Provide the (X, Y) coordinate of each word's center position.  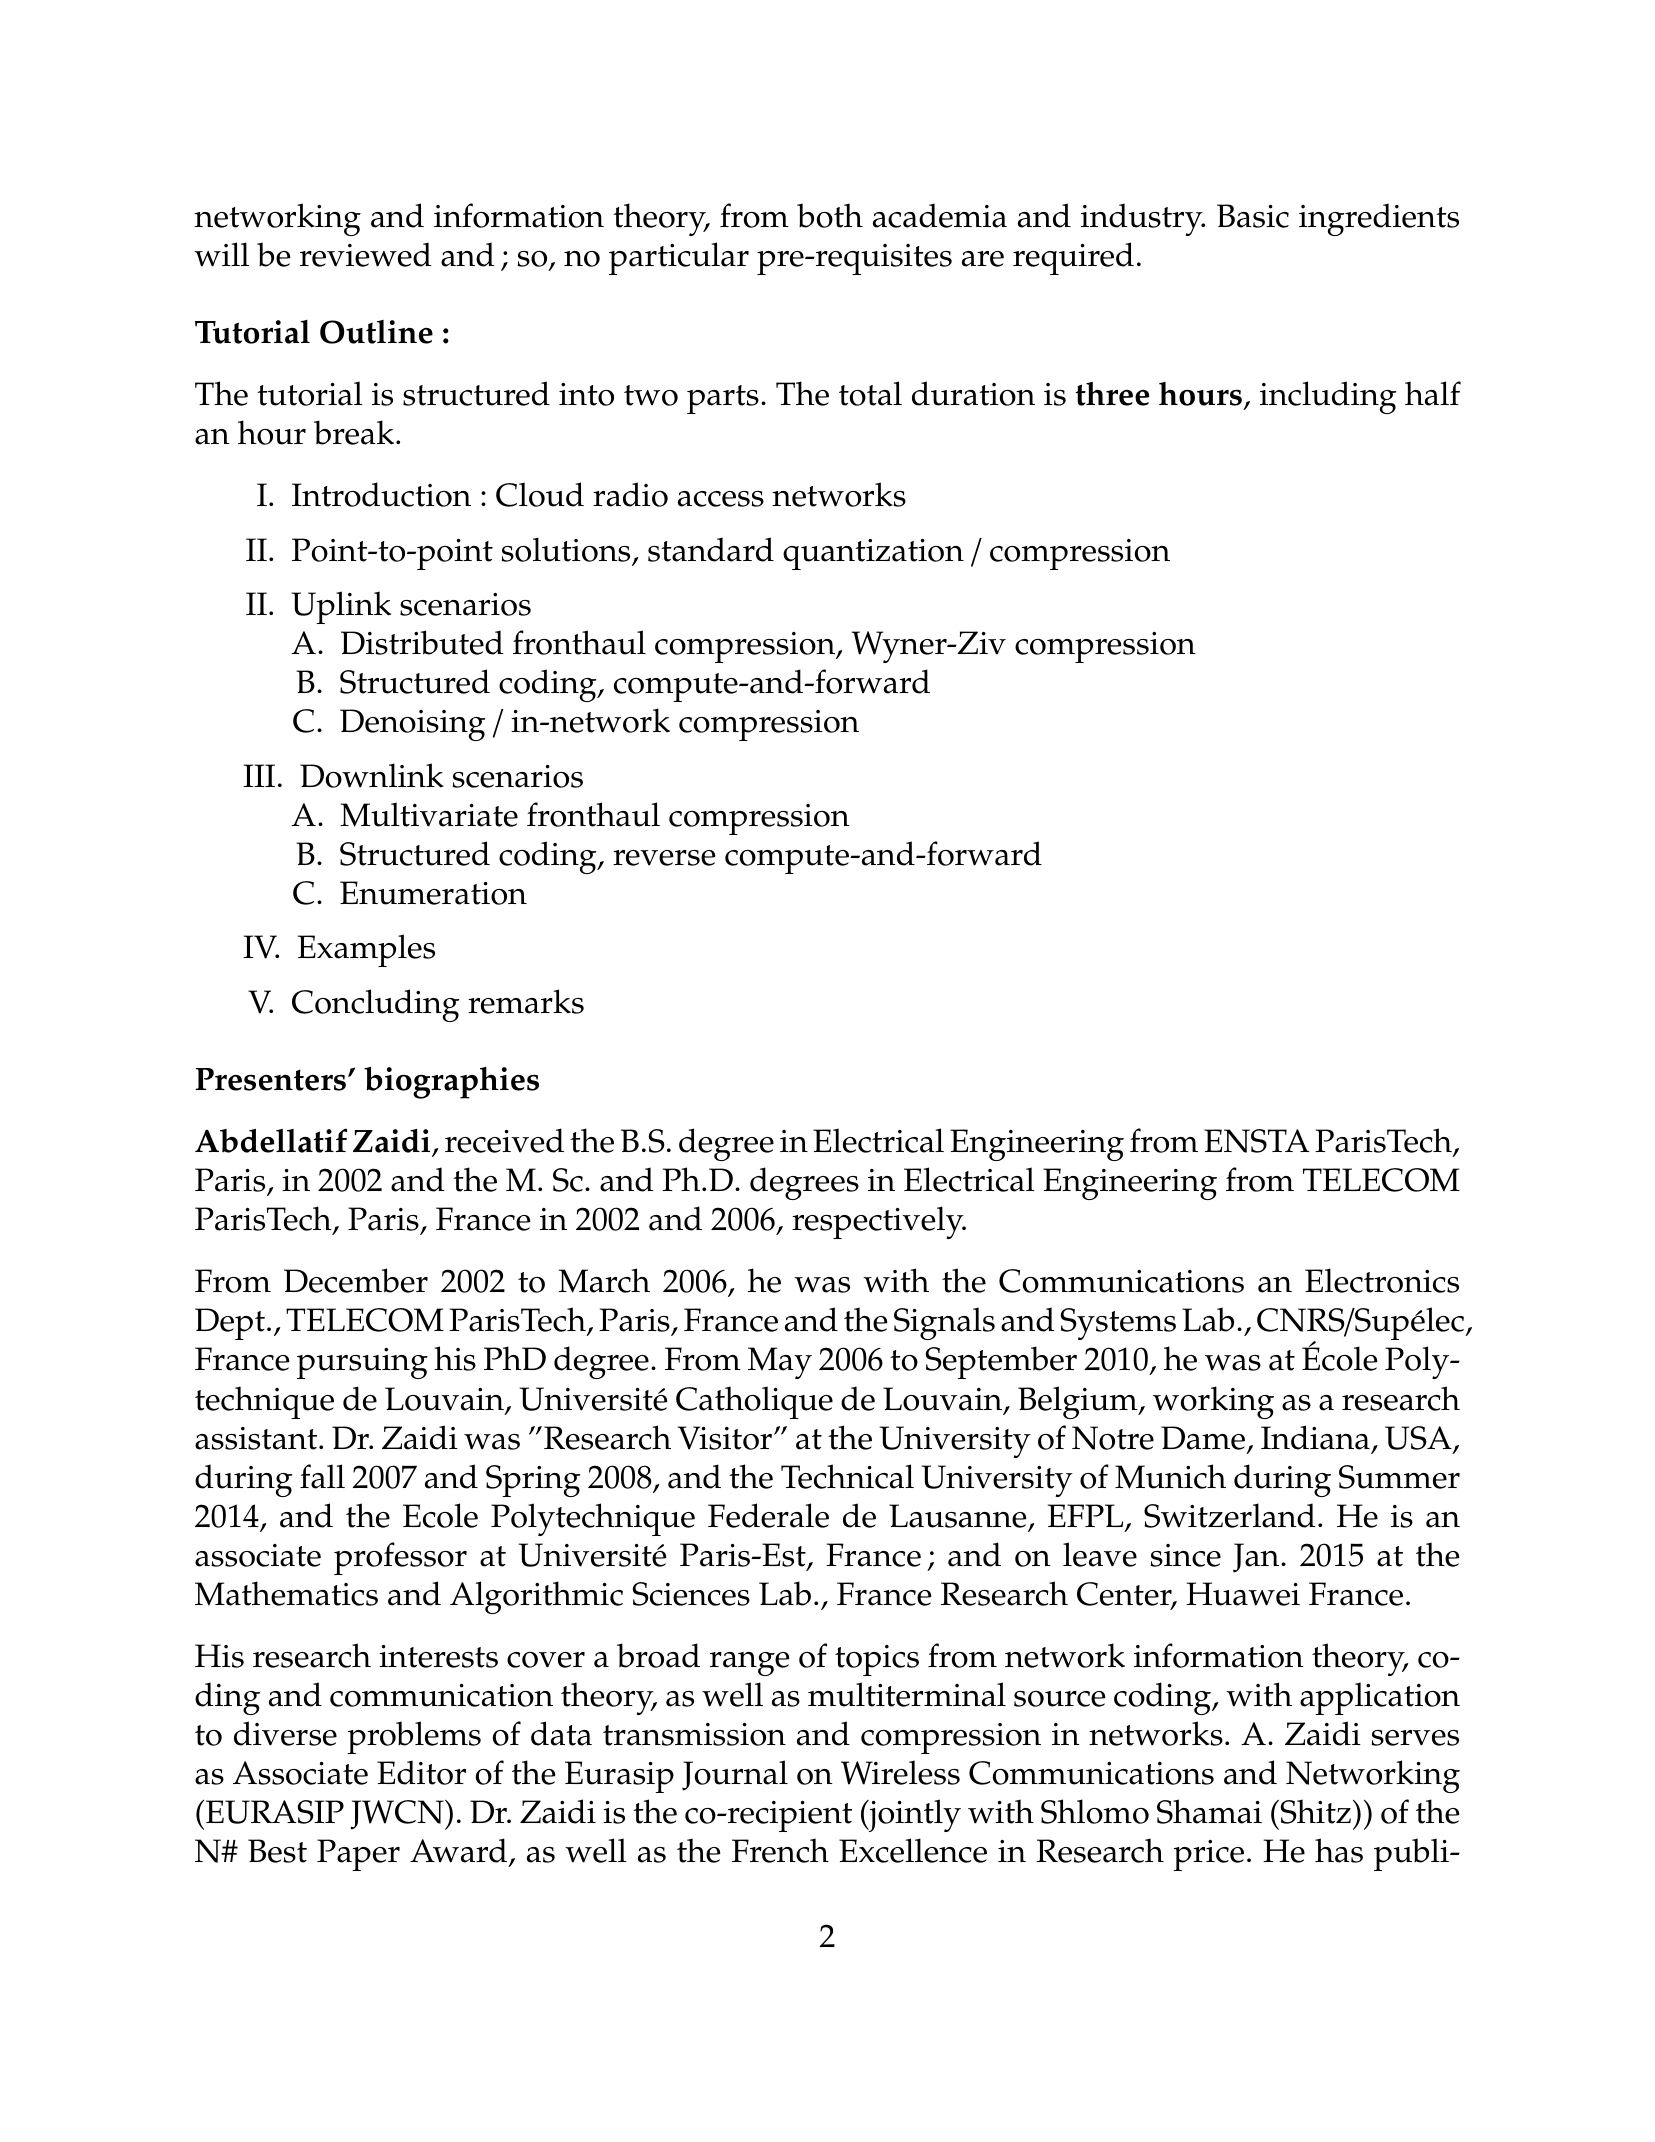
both (830, 215)
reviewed (366, 254)
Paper (358, 1855)
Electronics (1382, 1280)
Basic (1253, 216)
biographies (451, 1083)
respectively (879, 1222)
